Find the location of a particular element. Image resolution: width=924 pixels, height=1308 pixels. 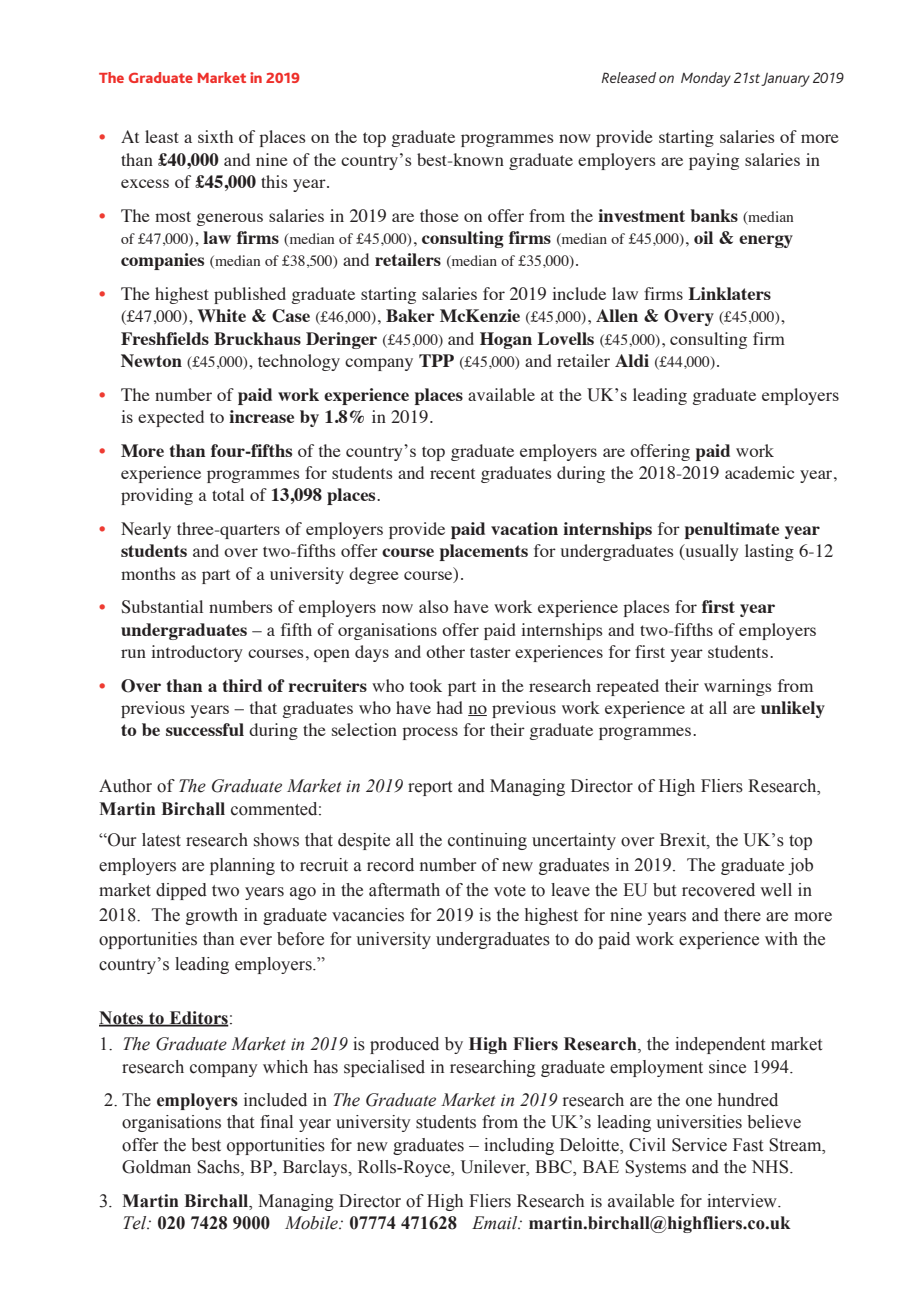

Sachs is located at coordinates (219, 1168).
